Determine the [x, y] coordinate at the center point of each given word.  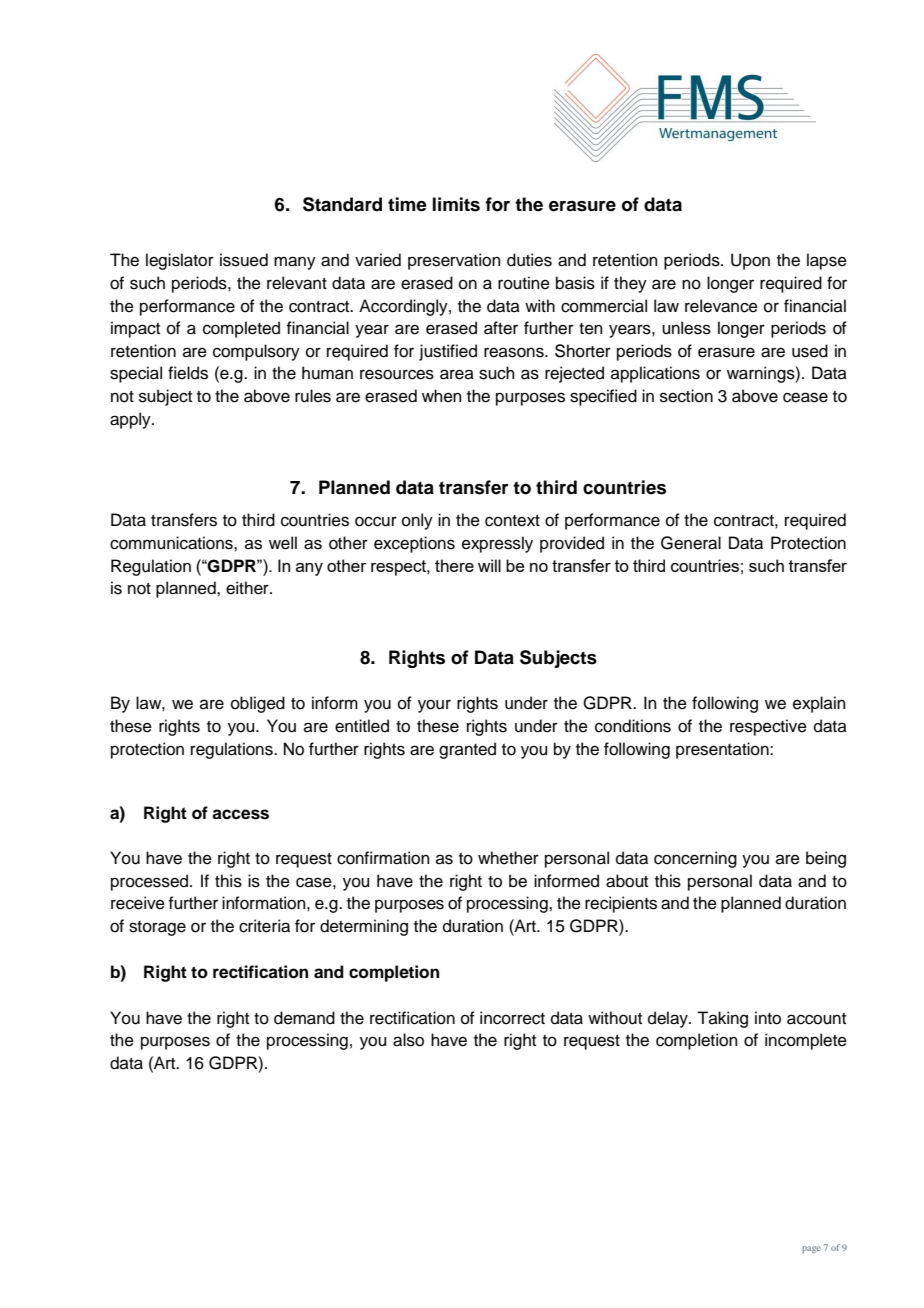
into [768, 1018]
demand [304, 1018]
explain [819, 704]
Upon [750, 261]
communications [172, 543]
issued [244, 260]
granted [467, 750]
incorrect [512, 1018]
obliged [258, 704]
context [512, 521]
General [691, 543]
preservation [454, 261]
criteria [264, 926]
